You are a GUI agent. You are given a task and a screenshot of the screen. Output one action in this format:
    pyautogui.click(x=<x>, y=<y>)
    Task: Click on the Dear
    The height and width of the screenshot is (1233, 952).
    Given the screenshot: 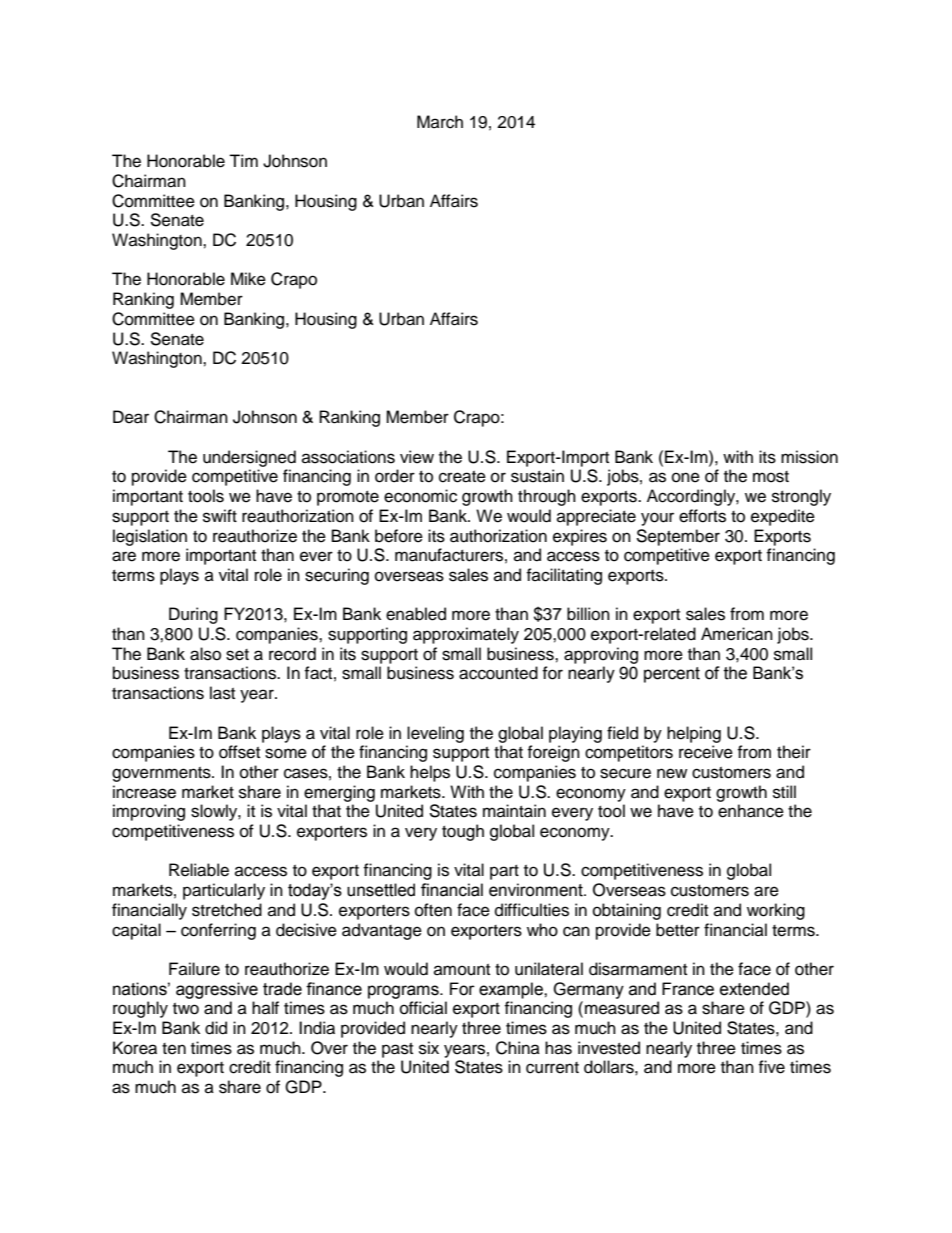 What is the action you would take?
    pyautogui.click(x=131, y=417)
